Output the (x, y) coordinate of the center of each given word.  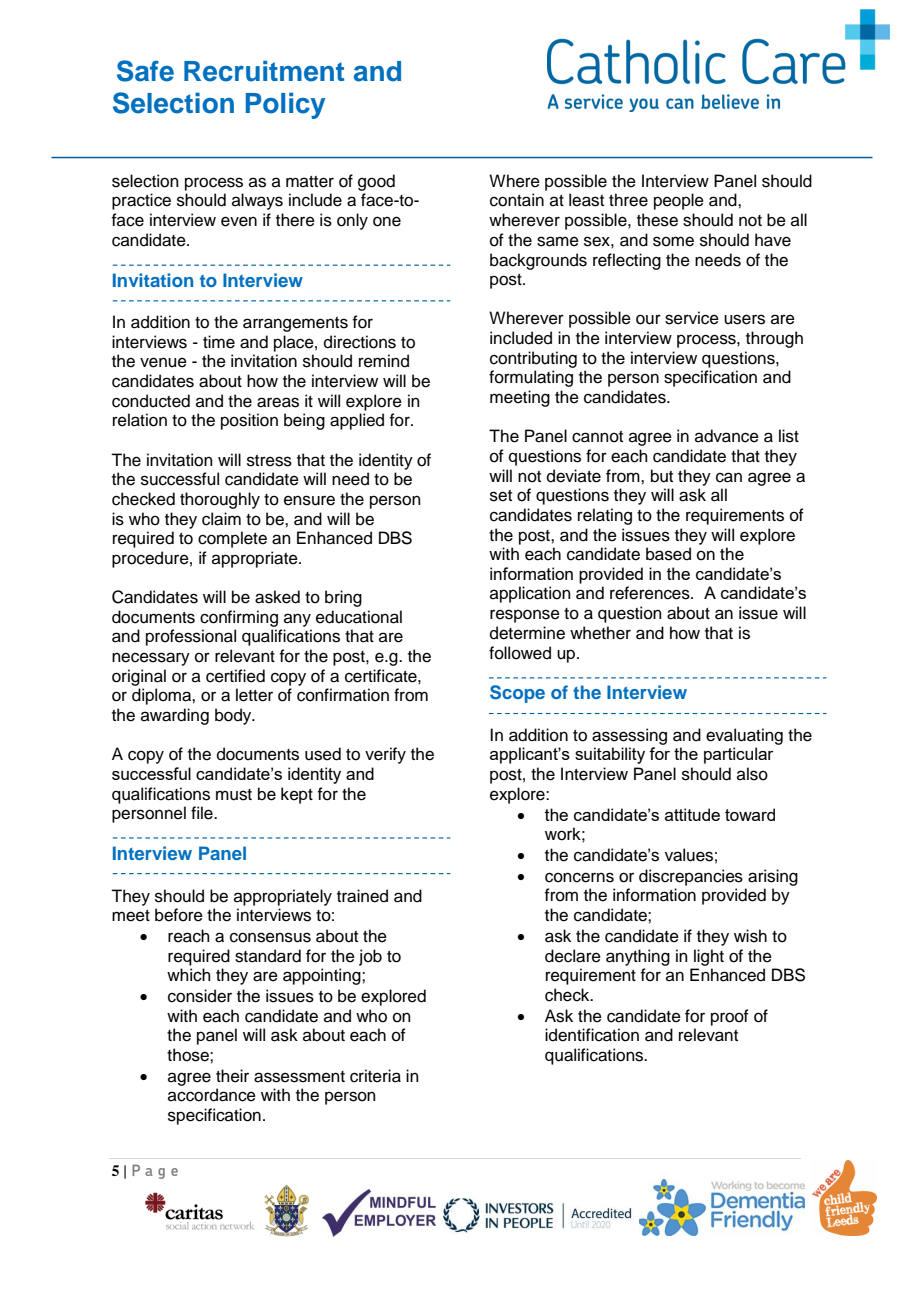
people (679, 201)
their (232, 1076)
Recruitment (264, 71)
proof (730, 1017)
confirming (239, 618)
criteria (375, 1076)
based (668, 554)
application (530, 594)
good (376, 182)
